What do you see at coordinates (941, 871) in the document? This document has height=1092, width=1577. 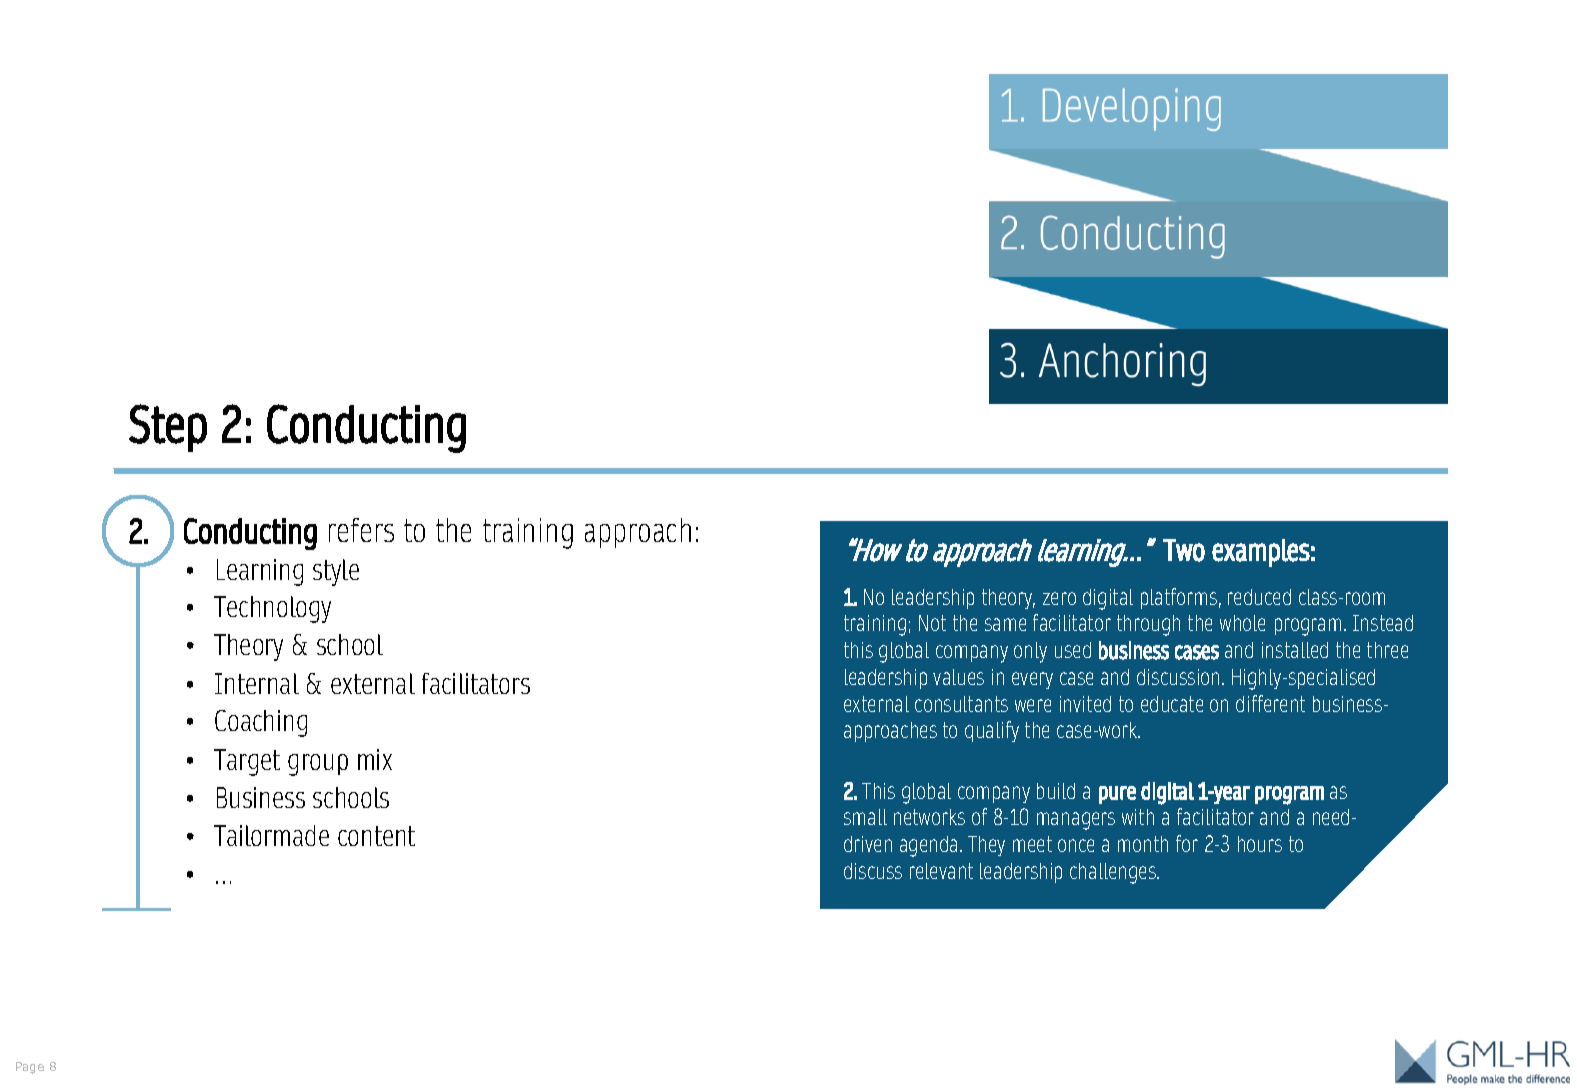 I see `relevant` at bounding box center [941, 871].
